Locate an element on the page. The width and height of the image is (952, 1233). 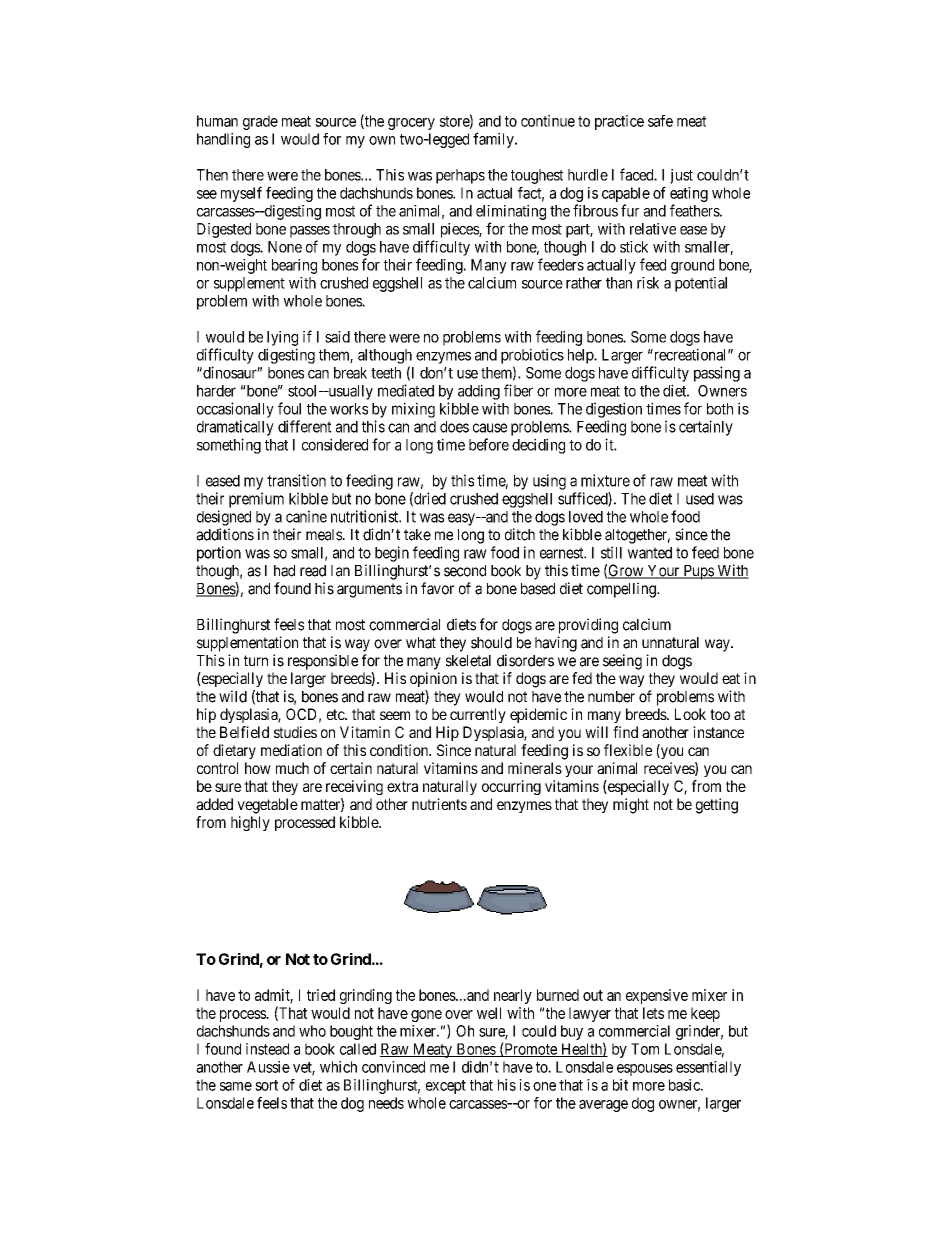
Aussie is located at coordinates (268, 1067).
